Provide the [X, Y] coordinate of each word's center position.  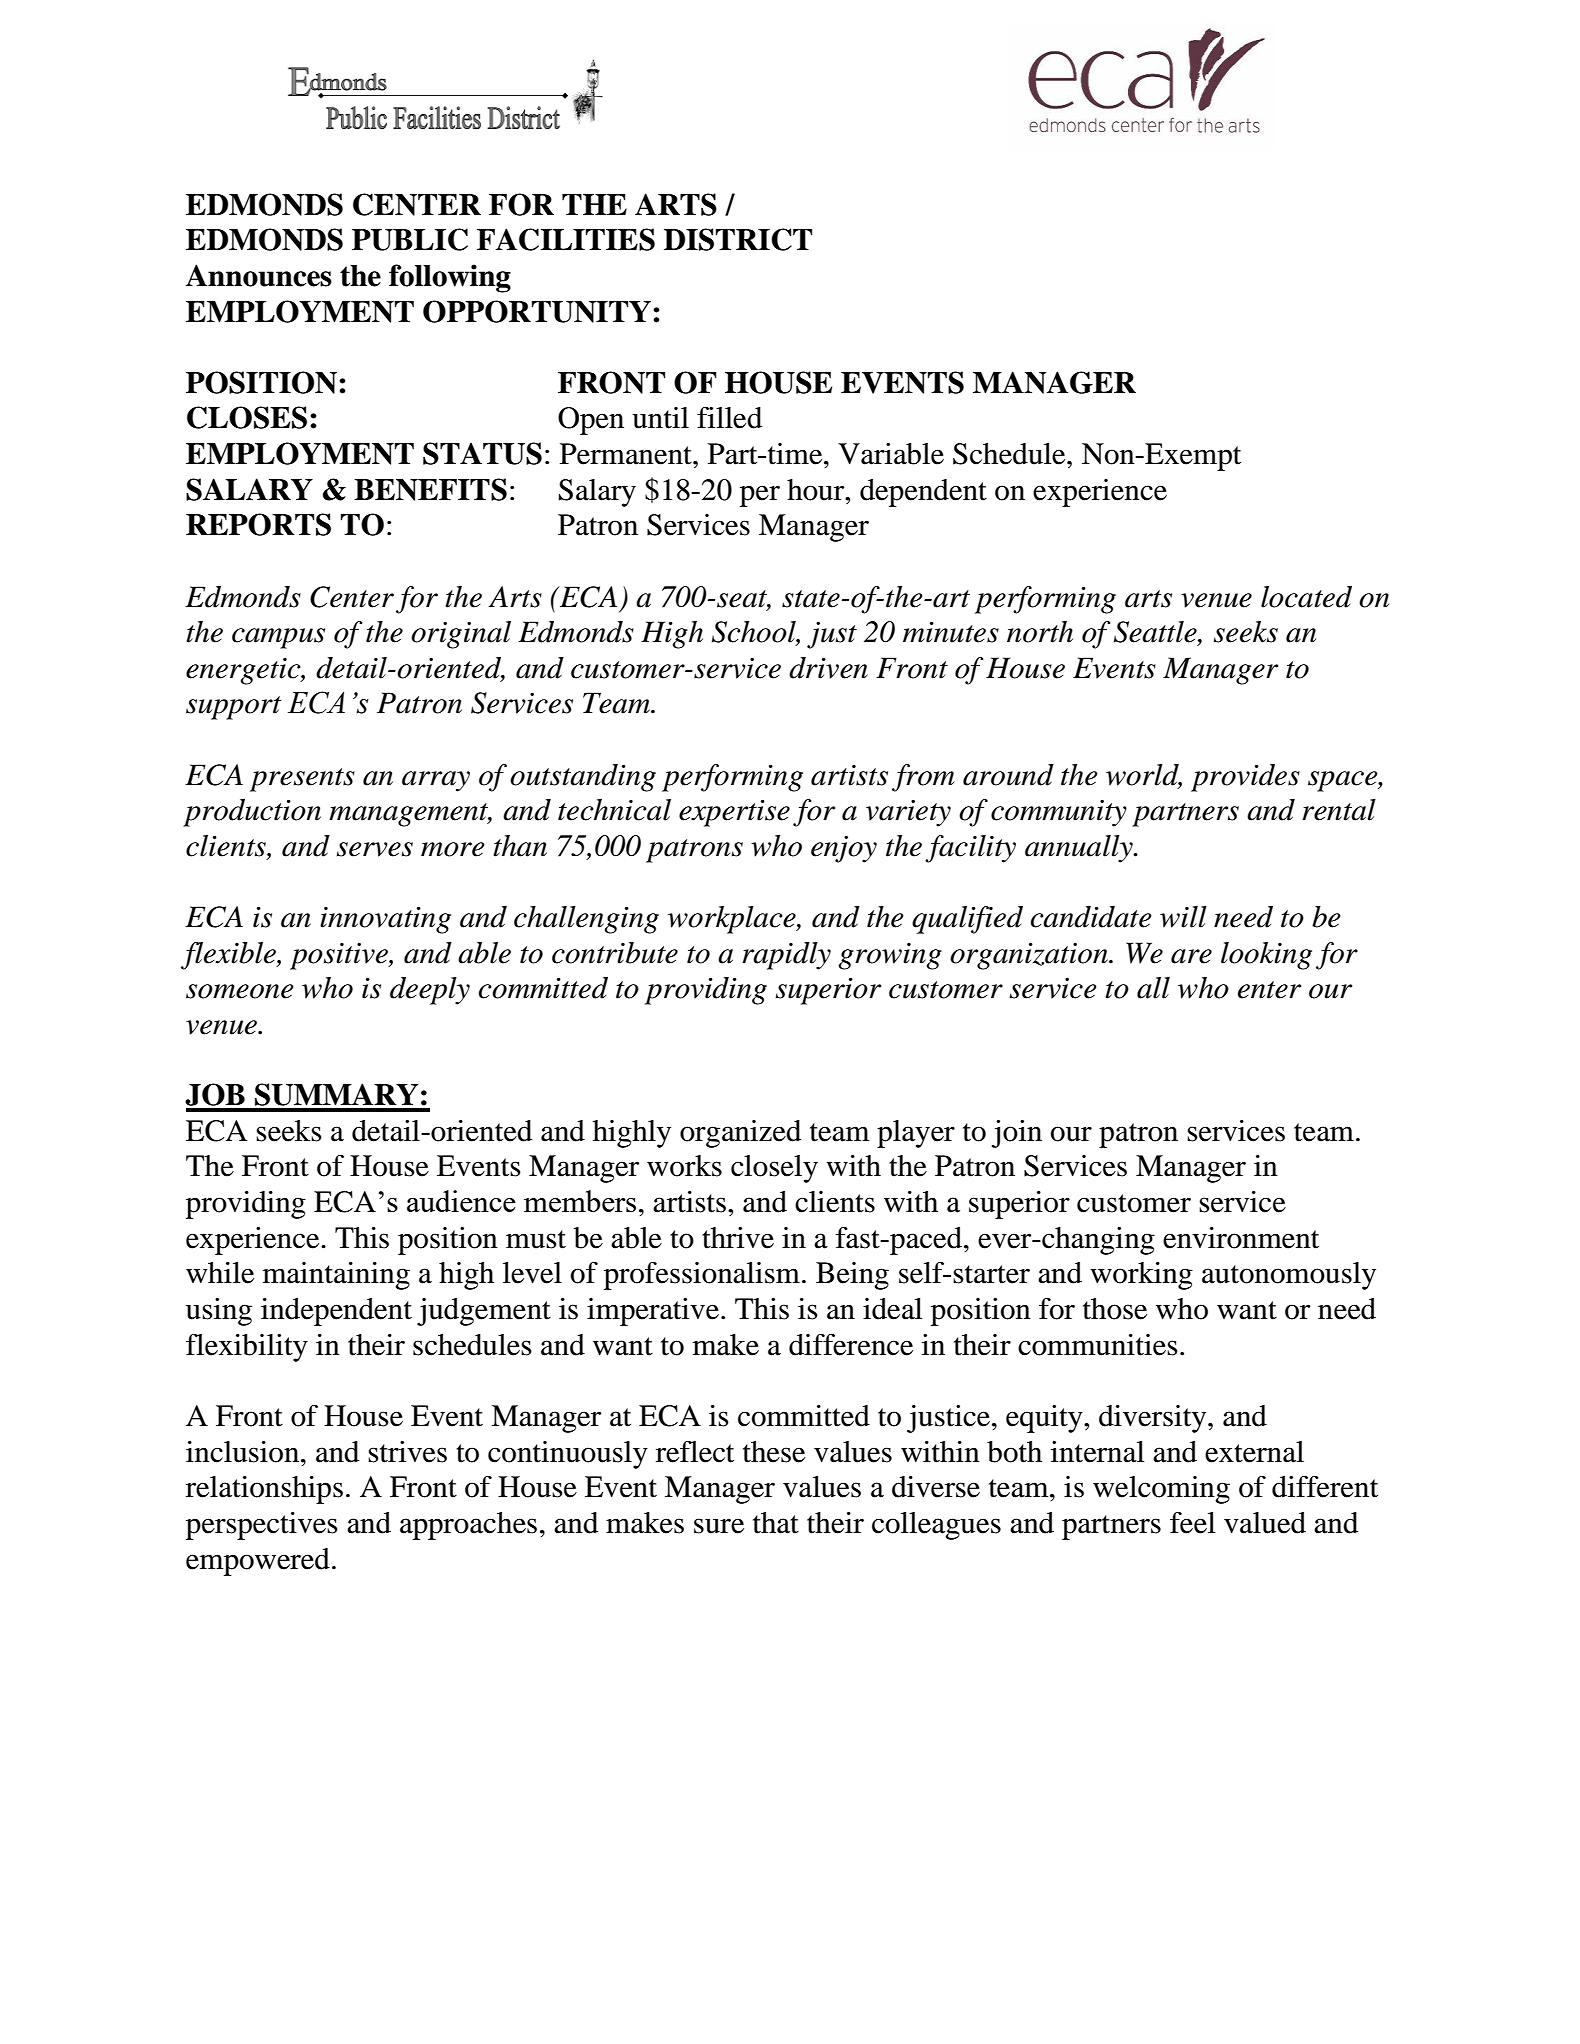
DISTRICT [738, 239]
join [1017, 1134]
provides [1245, 778]
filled [729, 418]
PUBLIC [410, 239]
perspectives [262, 1526]
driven [828, 668]
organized [740, 1134]
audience [461, 1201]
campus [278, 638]
